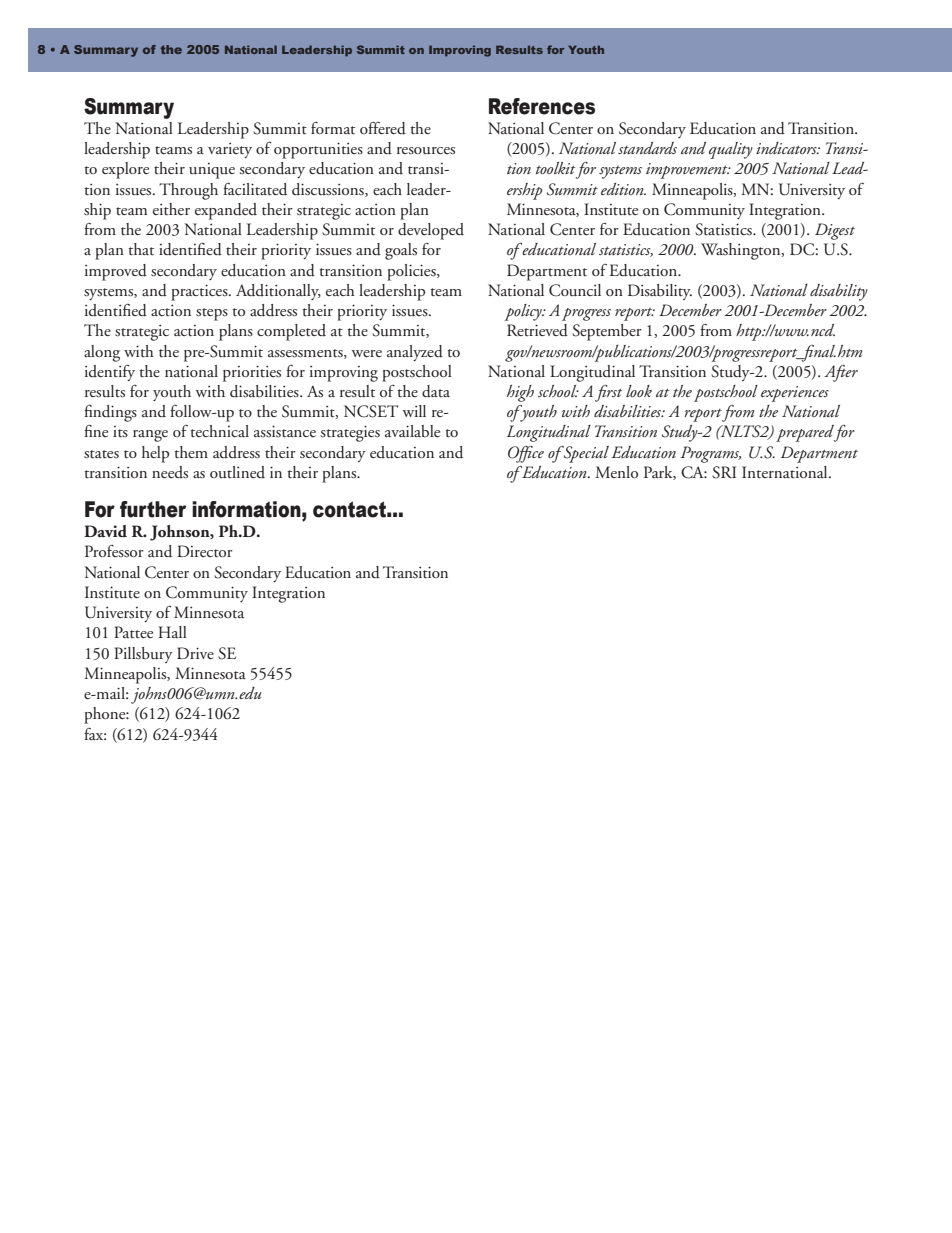 This page has height=1233, width=952. What do you see at coordinates (731, 150) in the page?
I see `quality` at bounding box center [731, 150].
